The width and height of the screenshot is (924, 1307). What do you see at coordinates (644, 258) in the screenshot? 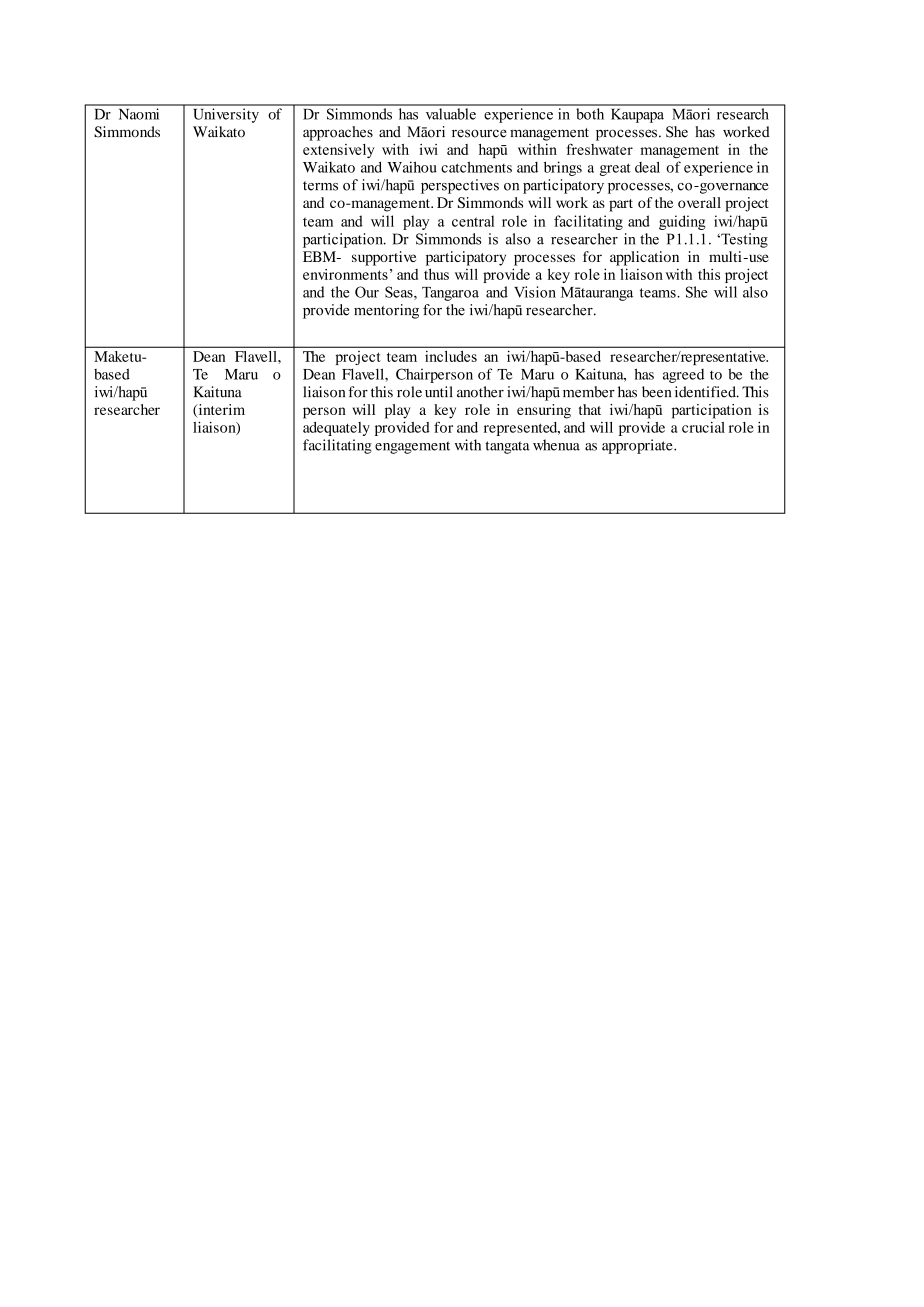
I see `application` at bounding box center [644, 258].
